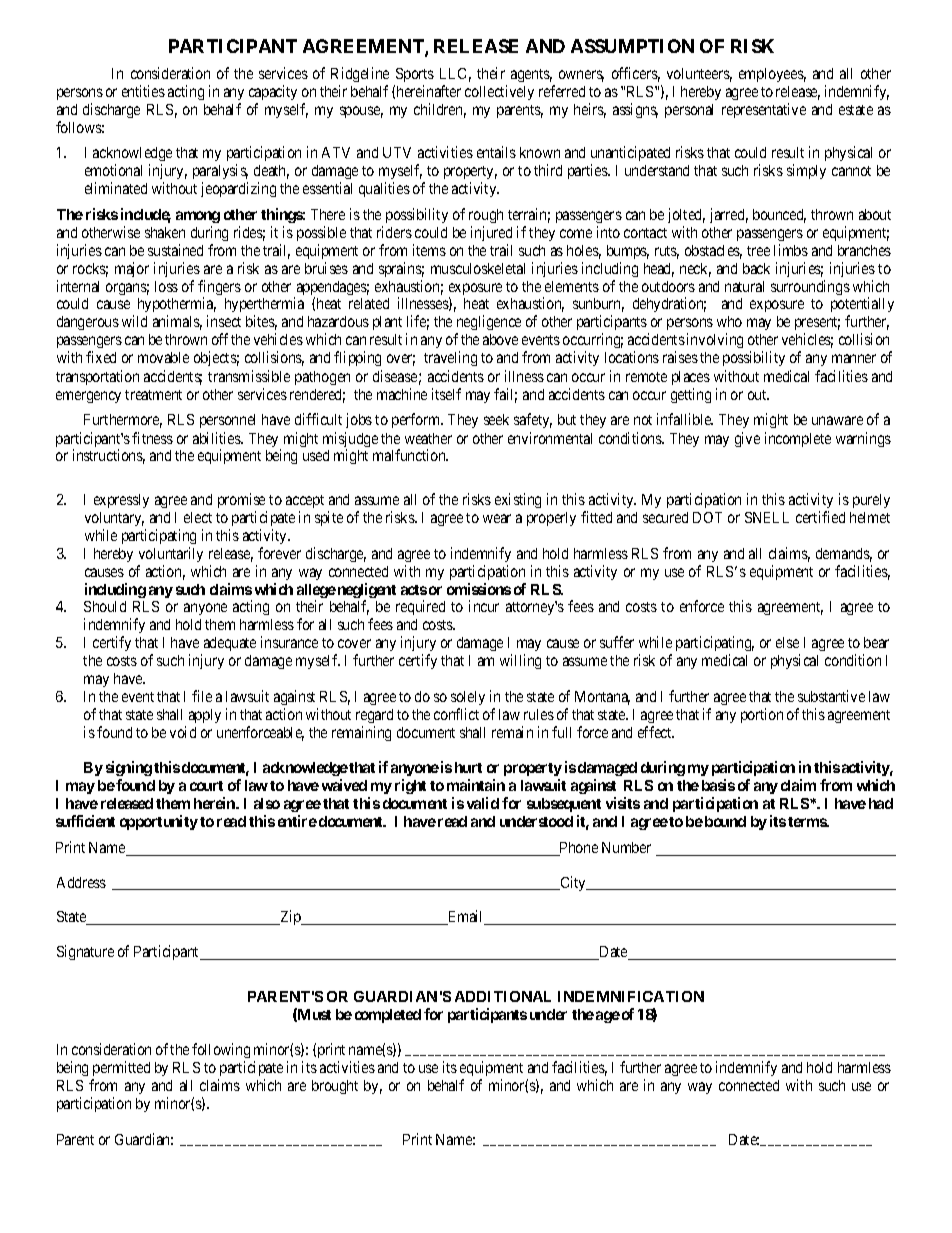  I want to click on incomplete, so click(798, 439).
